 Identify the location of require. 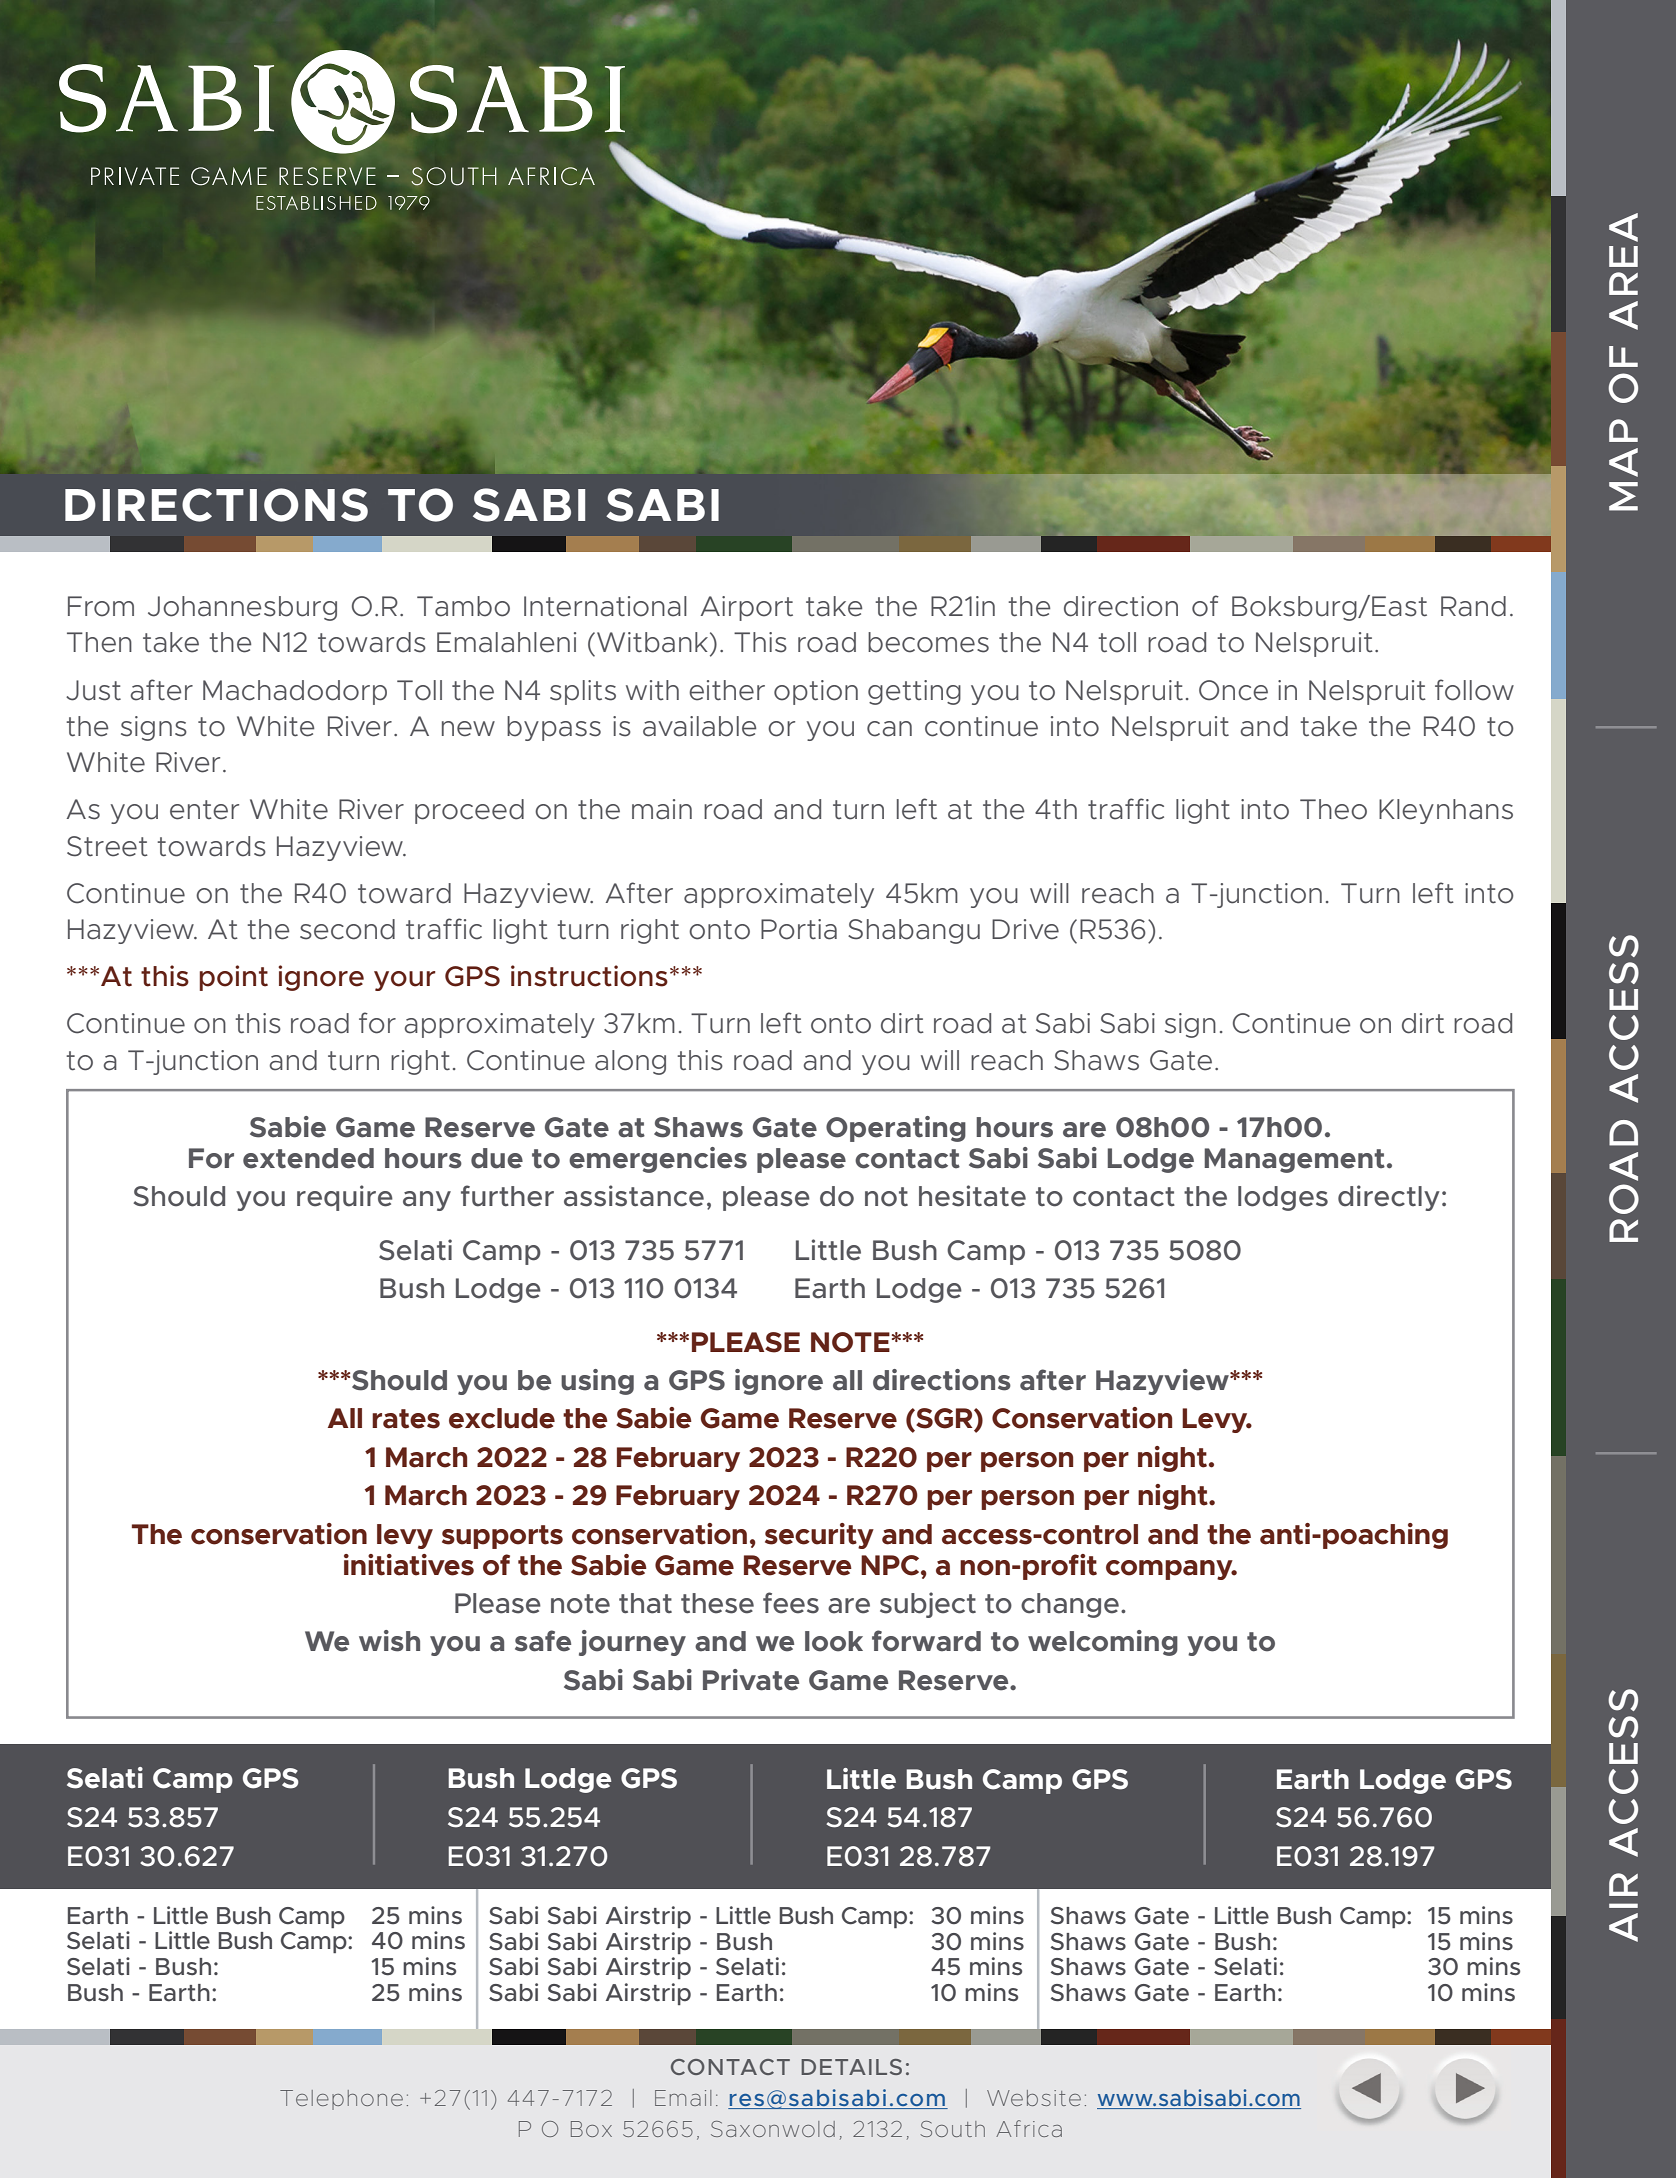
(345, 1198).
